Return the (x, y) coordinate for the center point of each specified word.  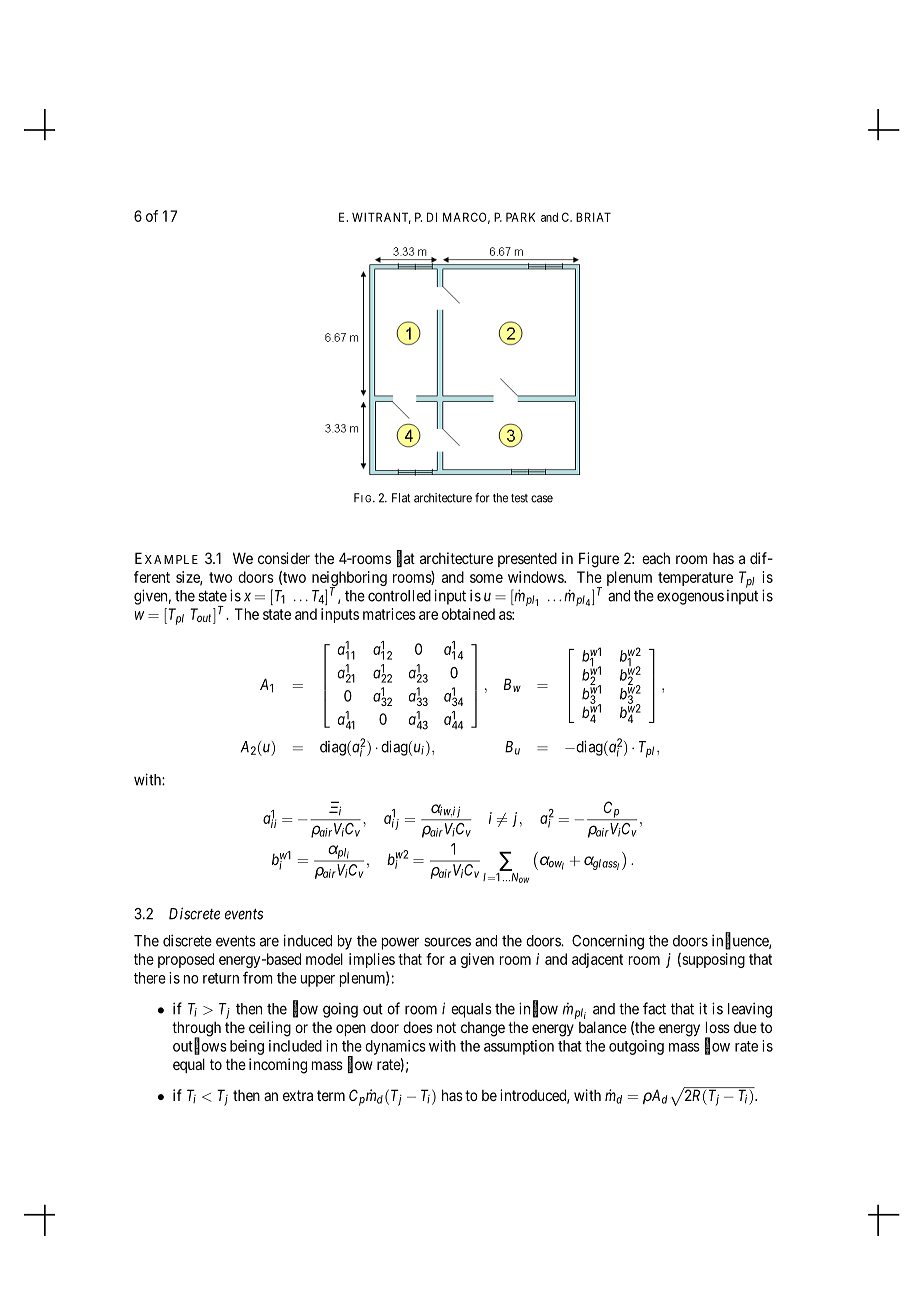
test (519, 498)
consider (284, 558)
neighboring (349, 580)
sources (447, 942)
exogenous (690, 598)
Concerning (608, 942)
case (542, 499)
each (656, 558)
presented (527, 559)
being (247, 1047)
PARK (520, 217)
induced (308, 940)
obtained (468, 614)
